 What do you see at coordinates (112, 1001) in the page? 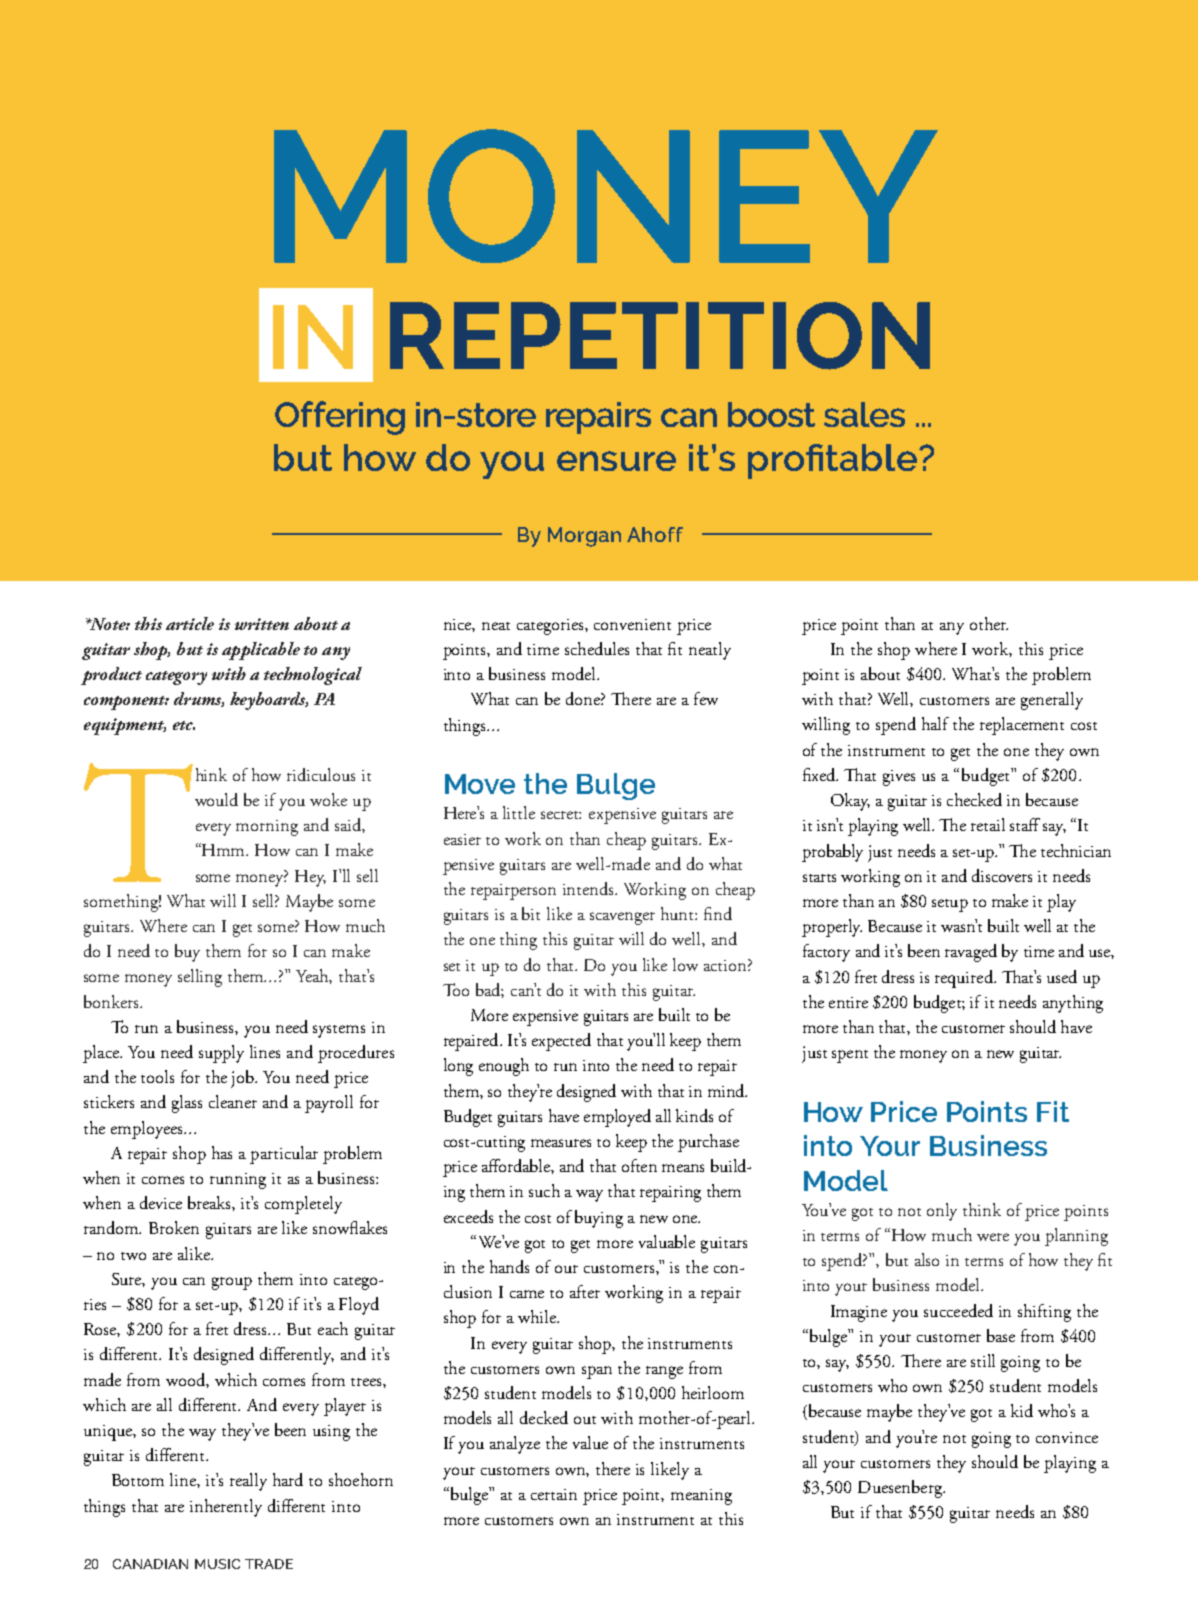
I see `bonkers` at bounding box center [112, 1001].
